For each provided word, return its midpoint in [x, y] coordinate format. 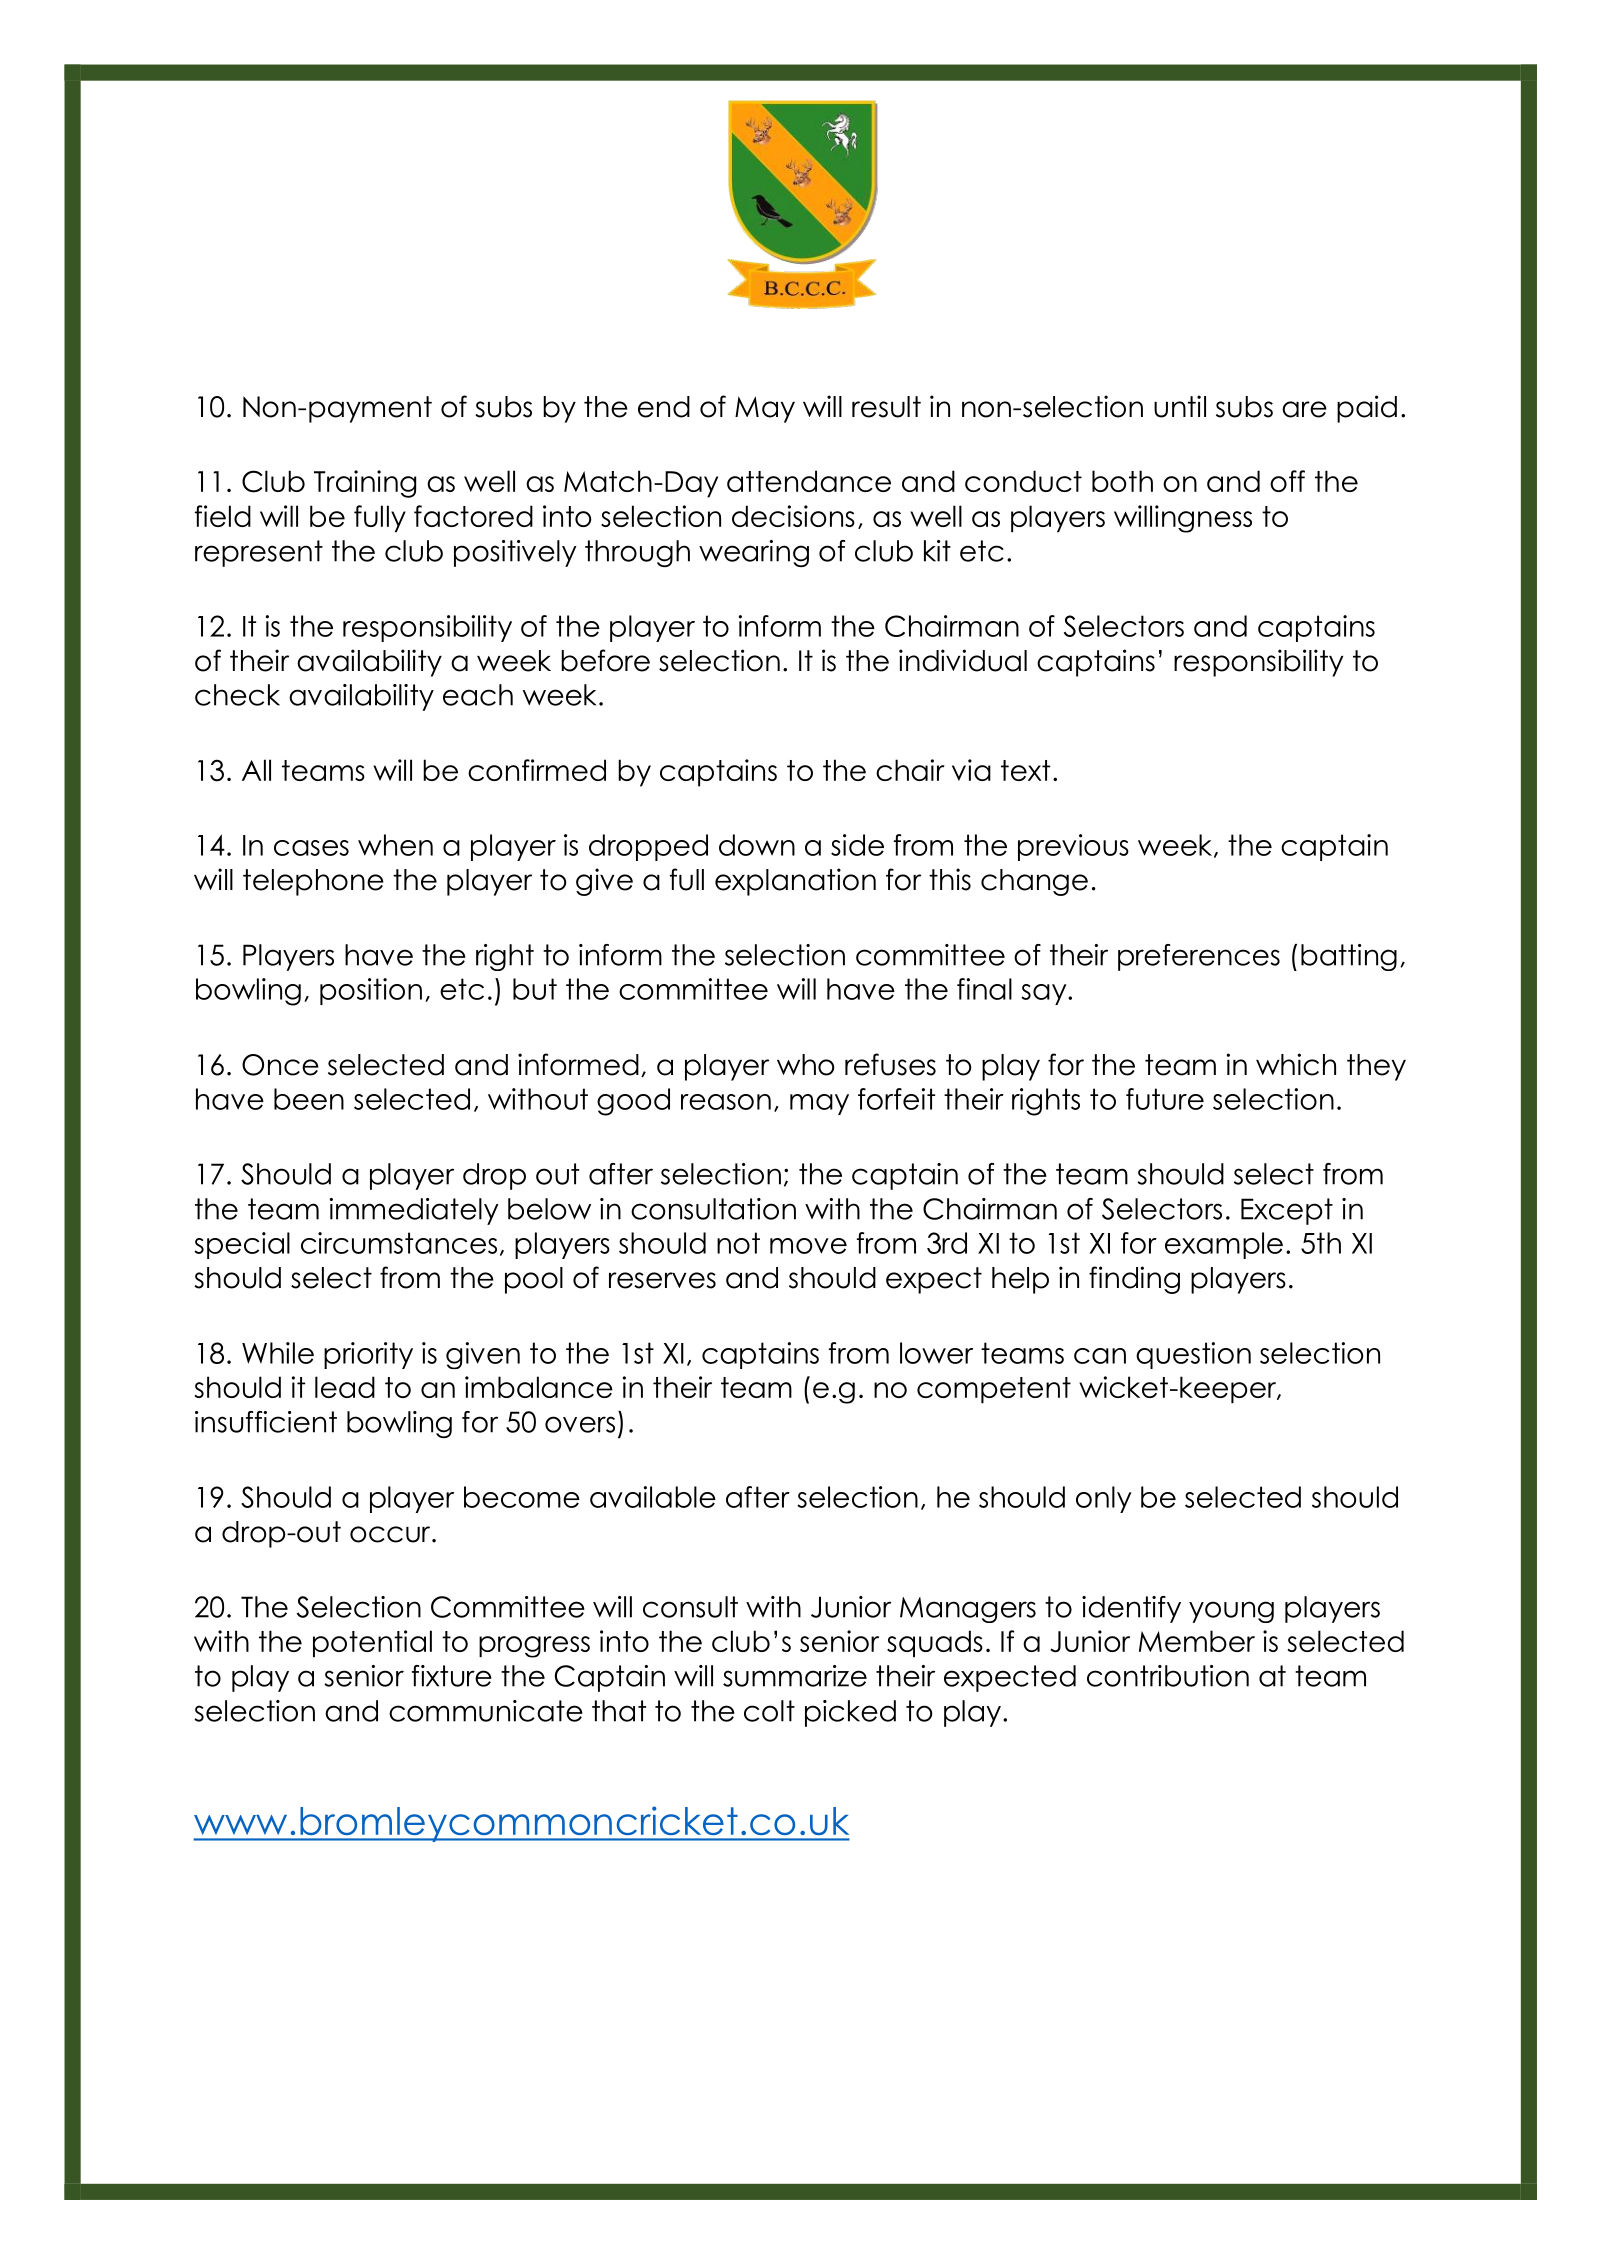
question [1193, 1355]
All [256, 770]
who [806, 1065]
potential [372, 1643]
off [1287, 481]
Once [280, 1065]
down [757, 845]
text [1025, 770]
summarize [795, 1676]
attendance [809, 481]
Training [365, 484]
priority [368, 1355]
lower [936, 1353]
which [1296, 1064]
